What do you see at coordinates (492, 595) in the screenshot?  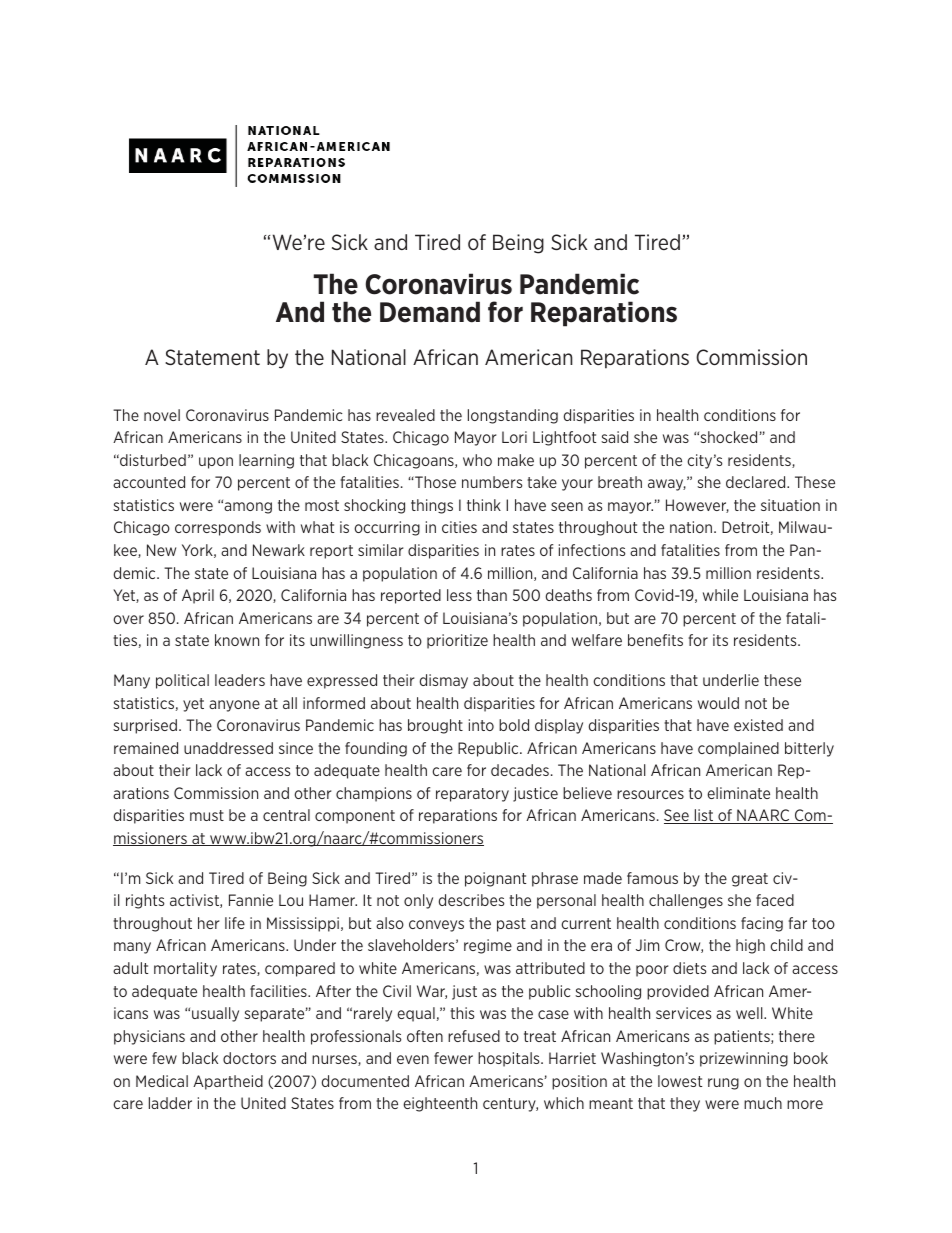 I see `than` at bounding box center [492, 595].
